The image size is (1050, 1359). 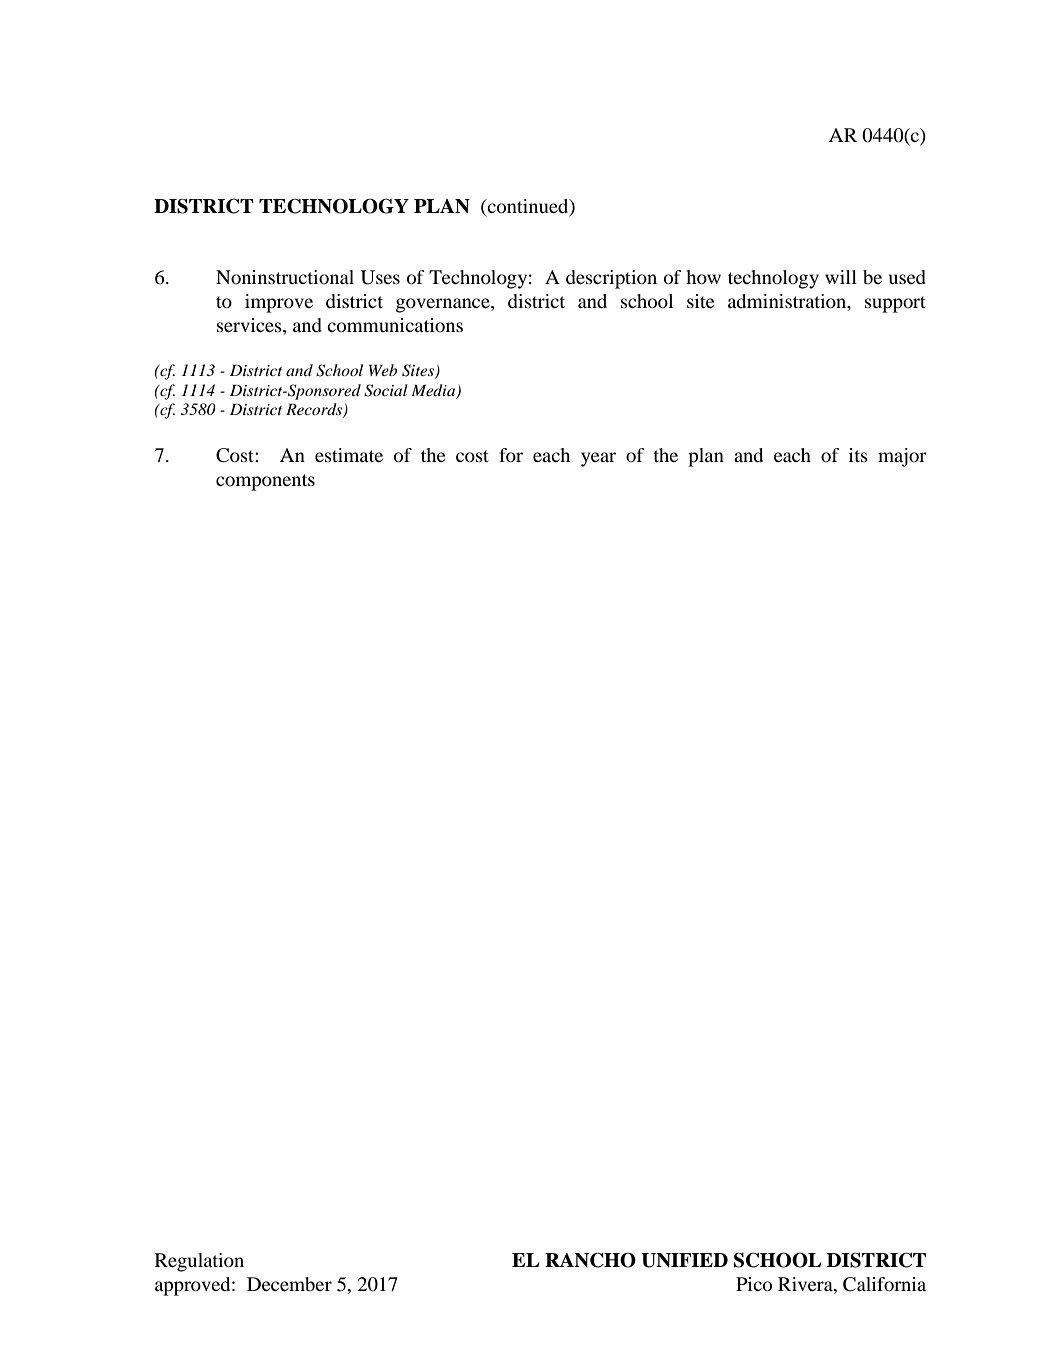 What do you see at coordinates (684, 1260) in the screenshot?
I see `UNIFIED` at bounding box center [684, 1260].
